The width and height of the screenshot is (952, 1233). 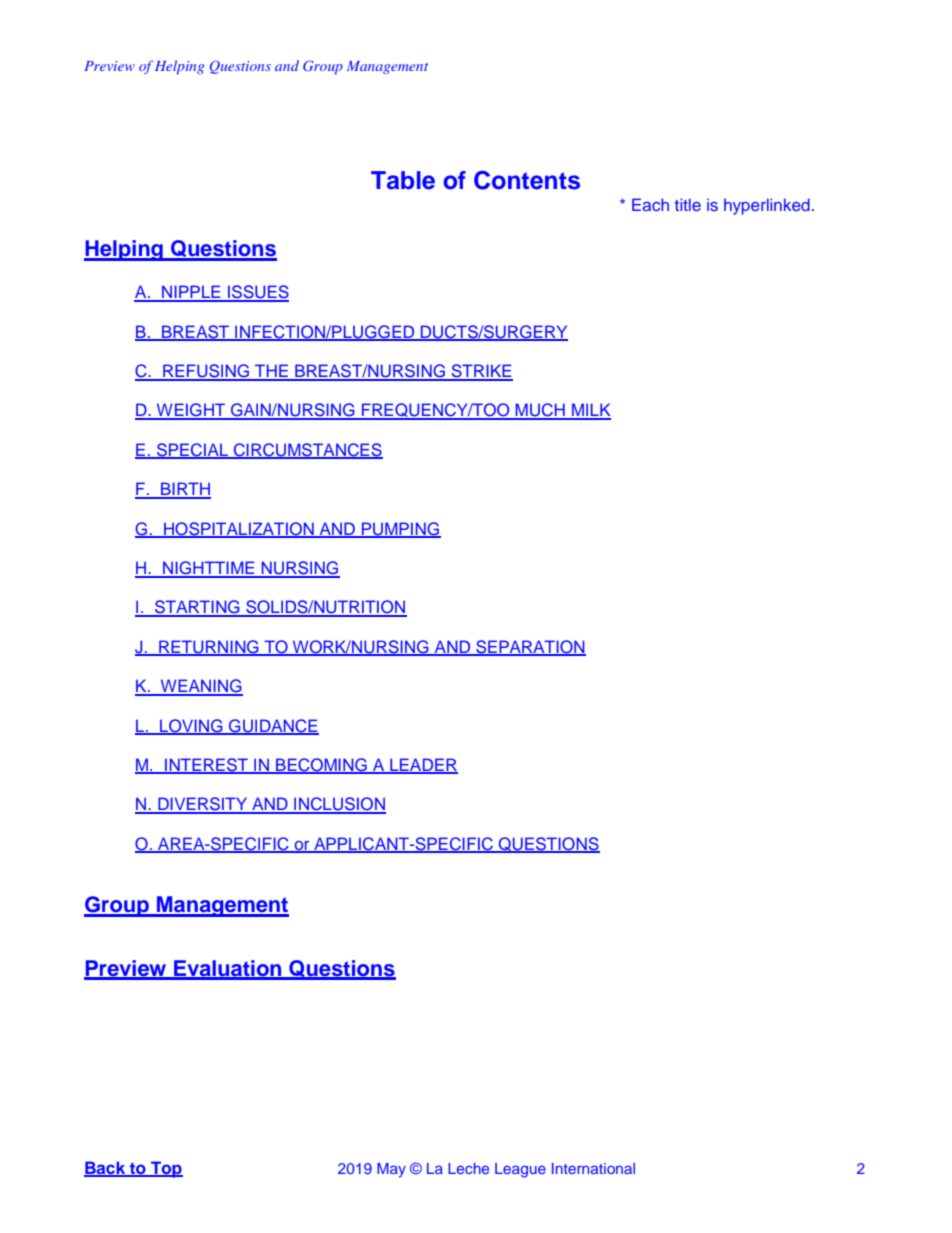 What do you see at coordinates (688, 204) in the screenshot?
I see `title` at bounding box center [688, 204].
